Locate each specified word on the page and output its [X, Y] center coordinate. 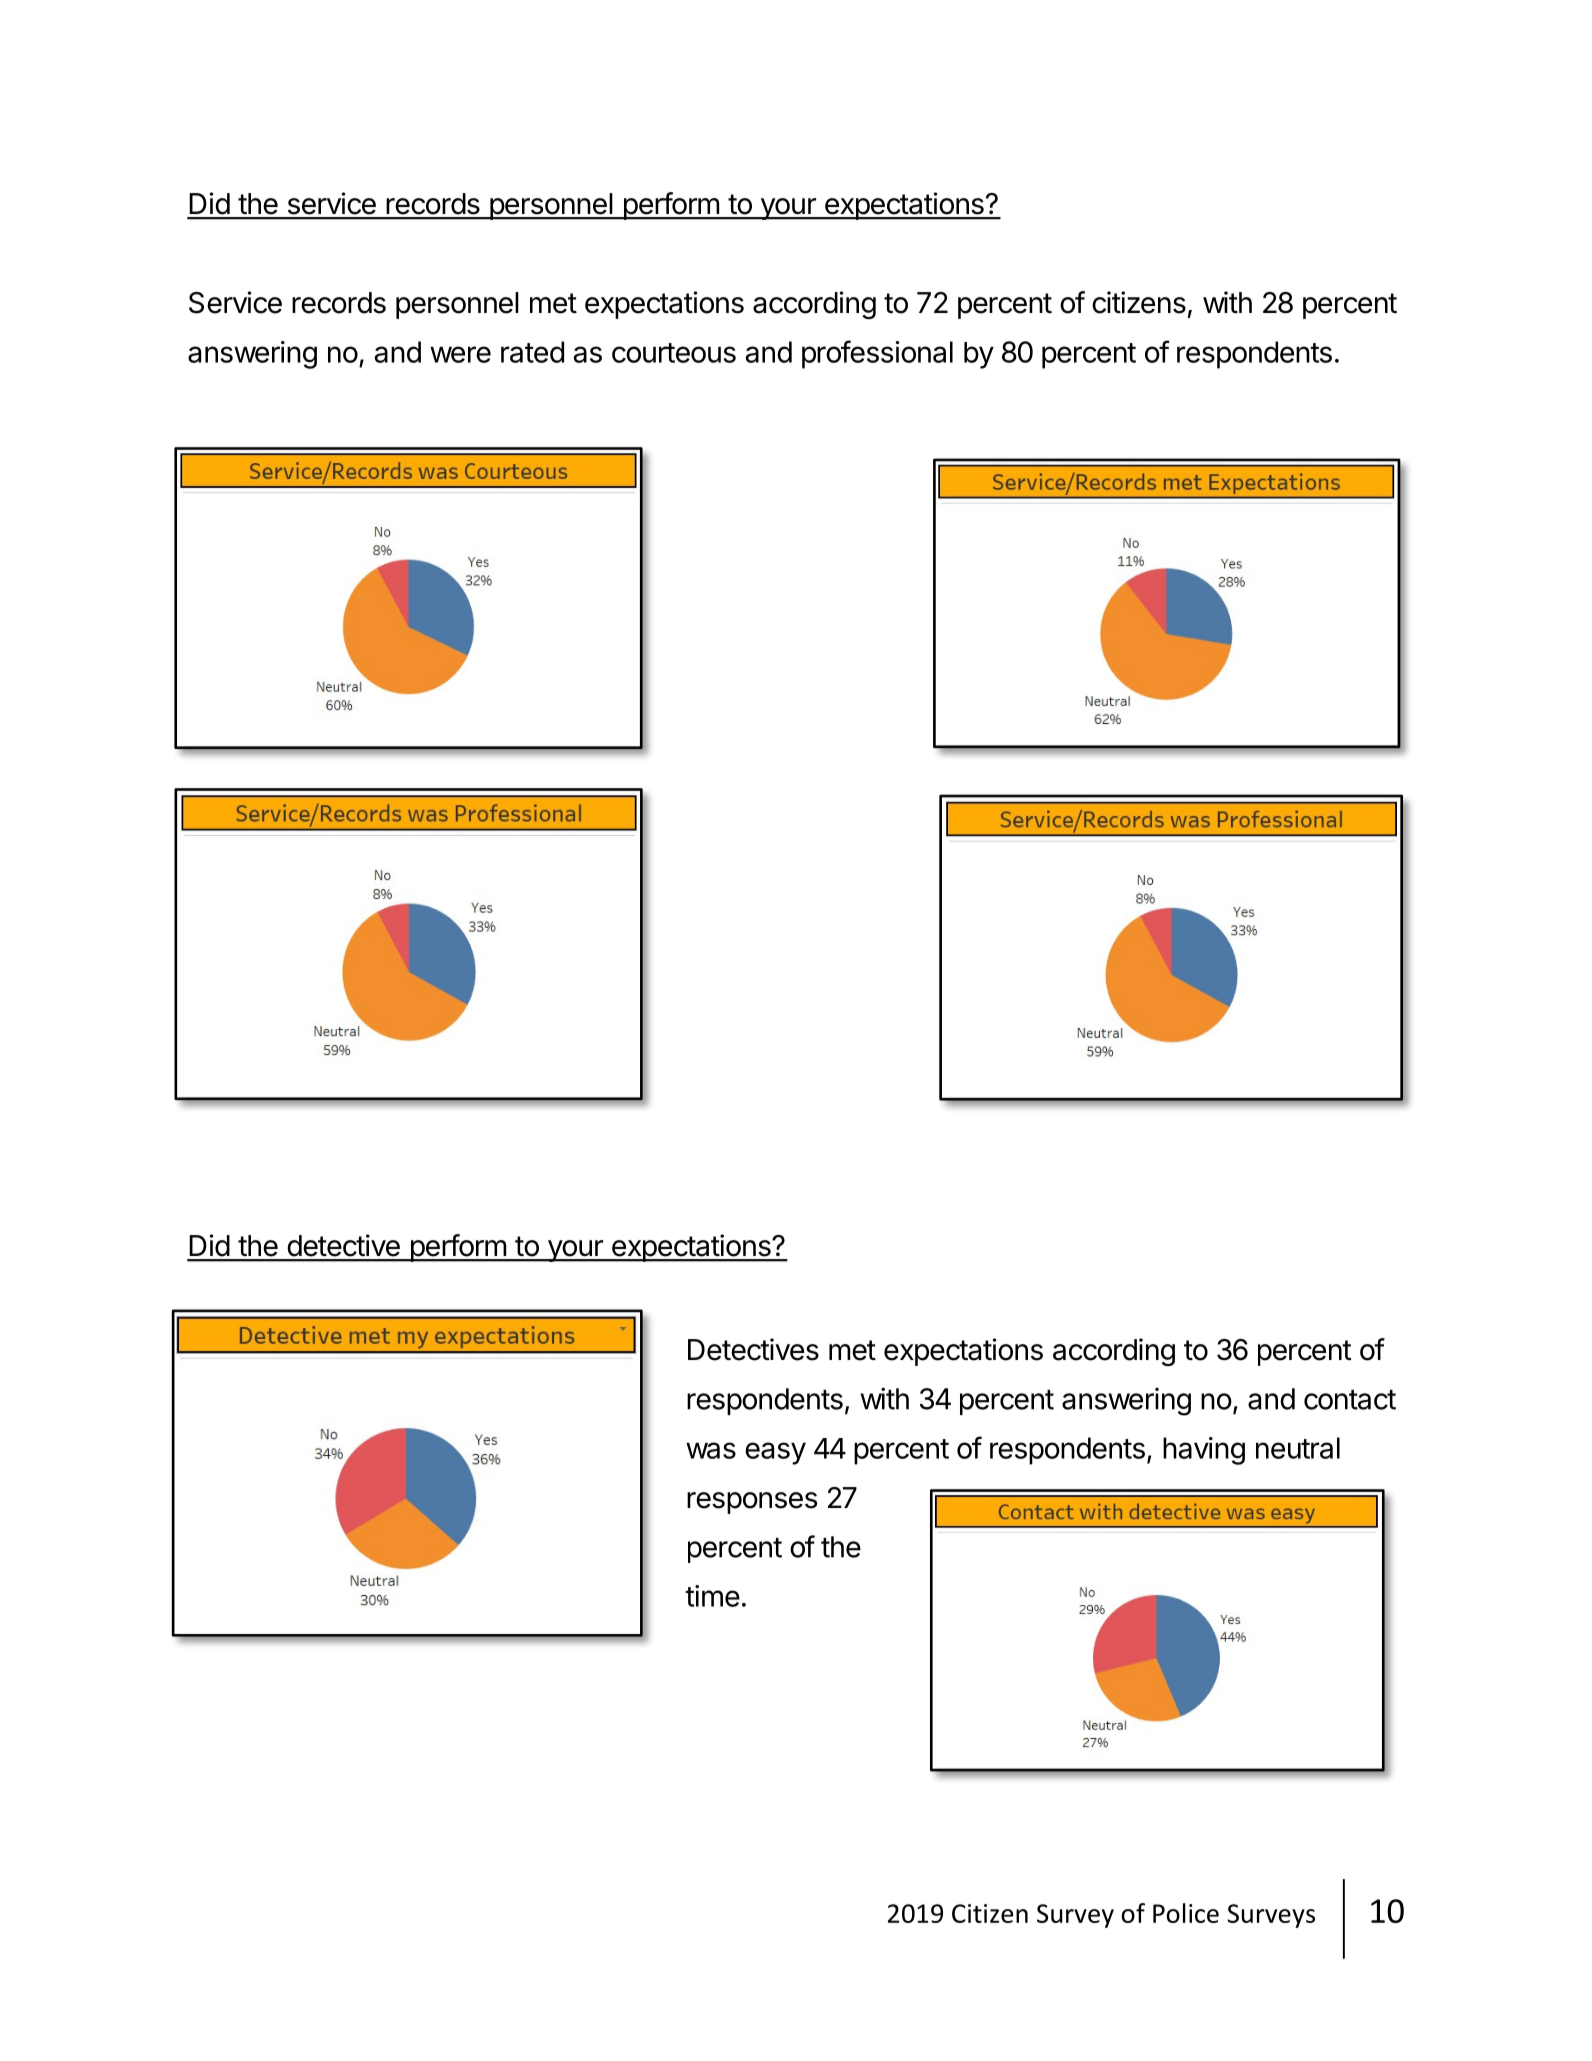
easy [775, 1453]
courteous [674, 353]
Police [1186, 1913]
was [711, 1450]
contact [1350, 1400]
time [712, 1596]
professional [877, 354]
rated [532, 352]
